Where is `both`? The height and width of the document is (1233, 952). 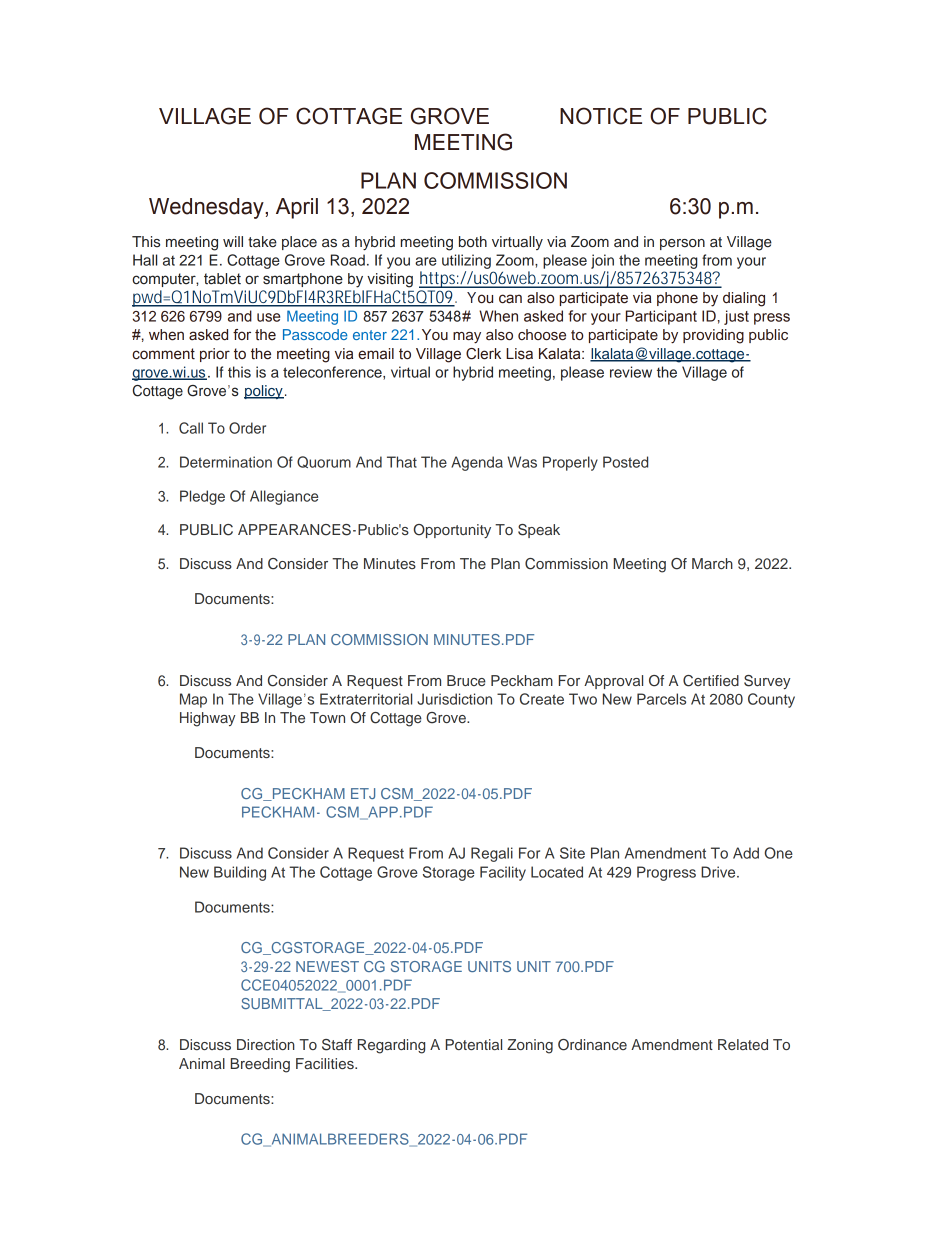 both is located at coordinates (473, 241).
